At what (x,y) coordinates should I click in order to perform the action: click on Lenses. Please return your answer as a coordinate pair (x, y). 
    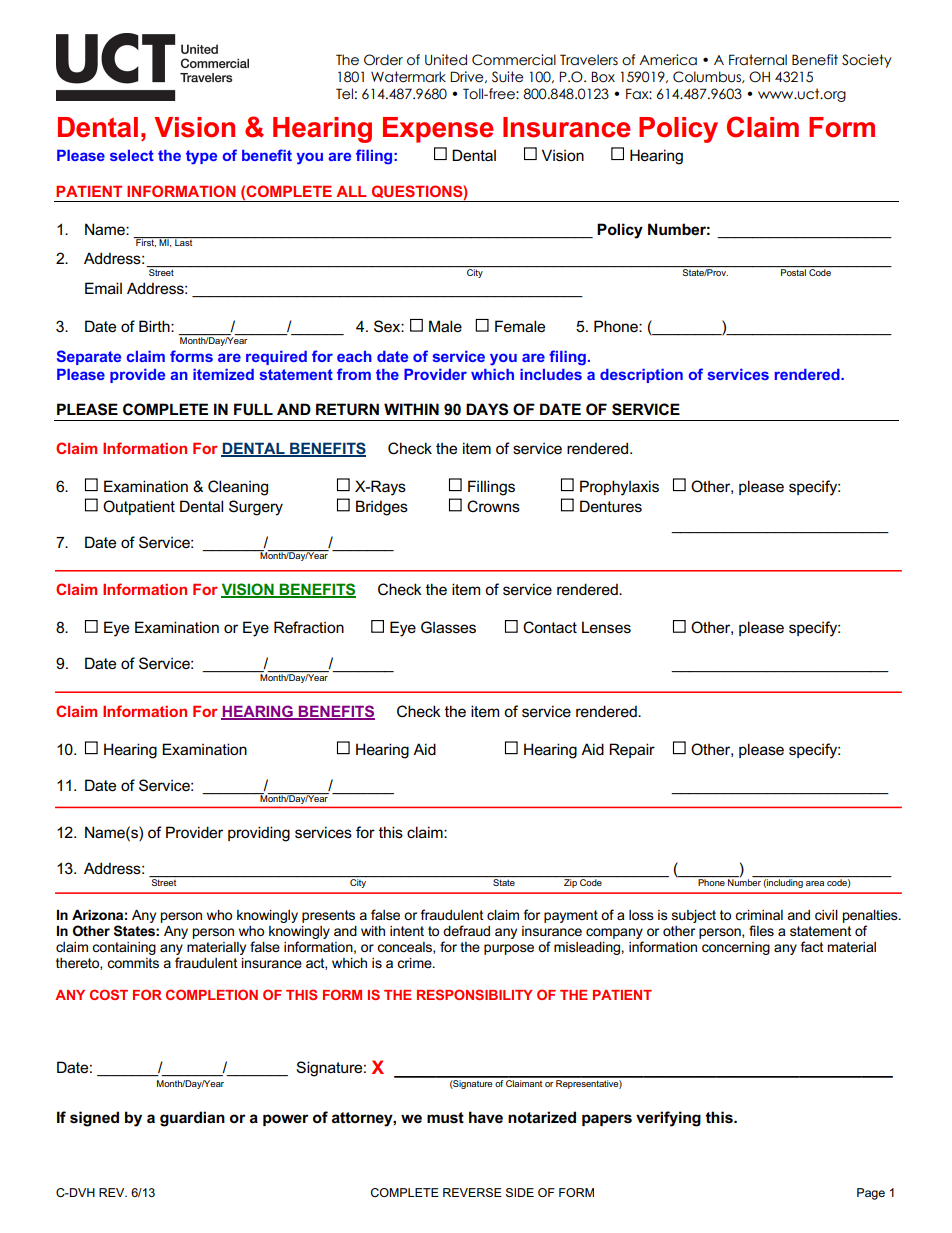
    Looking at the image, I should click on (606, 627).
